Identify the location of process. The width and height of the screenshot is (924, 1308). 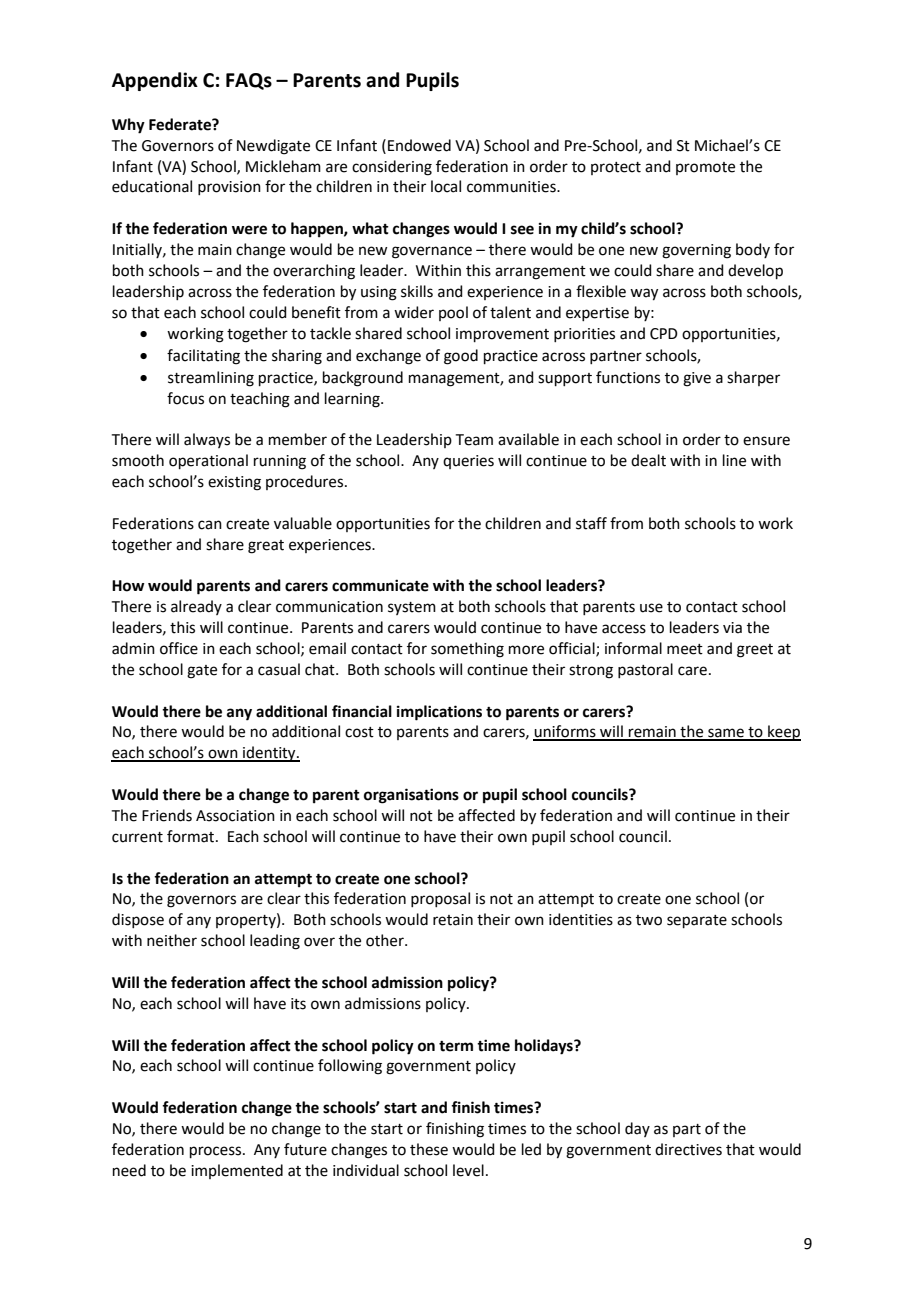
(217, 1152).
